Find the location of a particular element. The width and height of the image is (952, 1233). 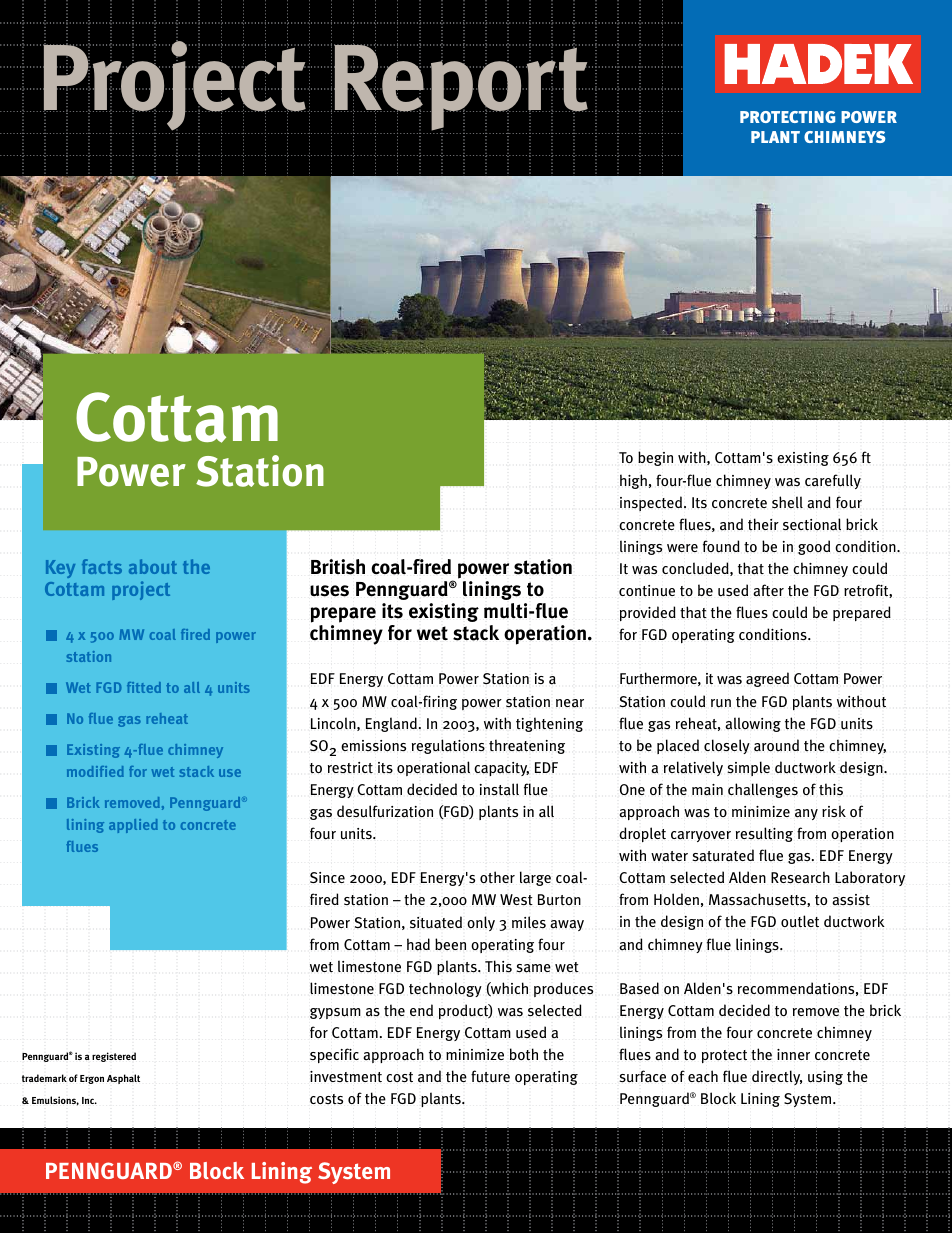

high is located at coordinates (633, 481).
